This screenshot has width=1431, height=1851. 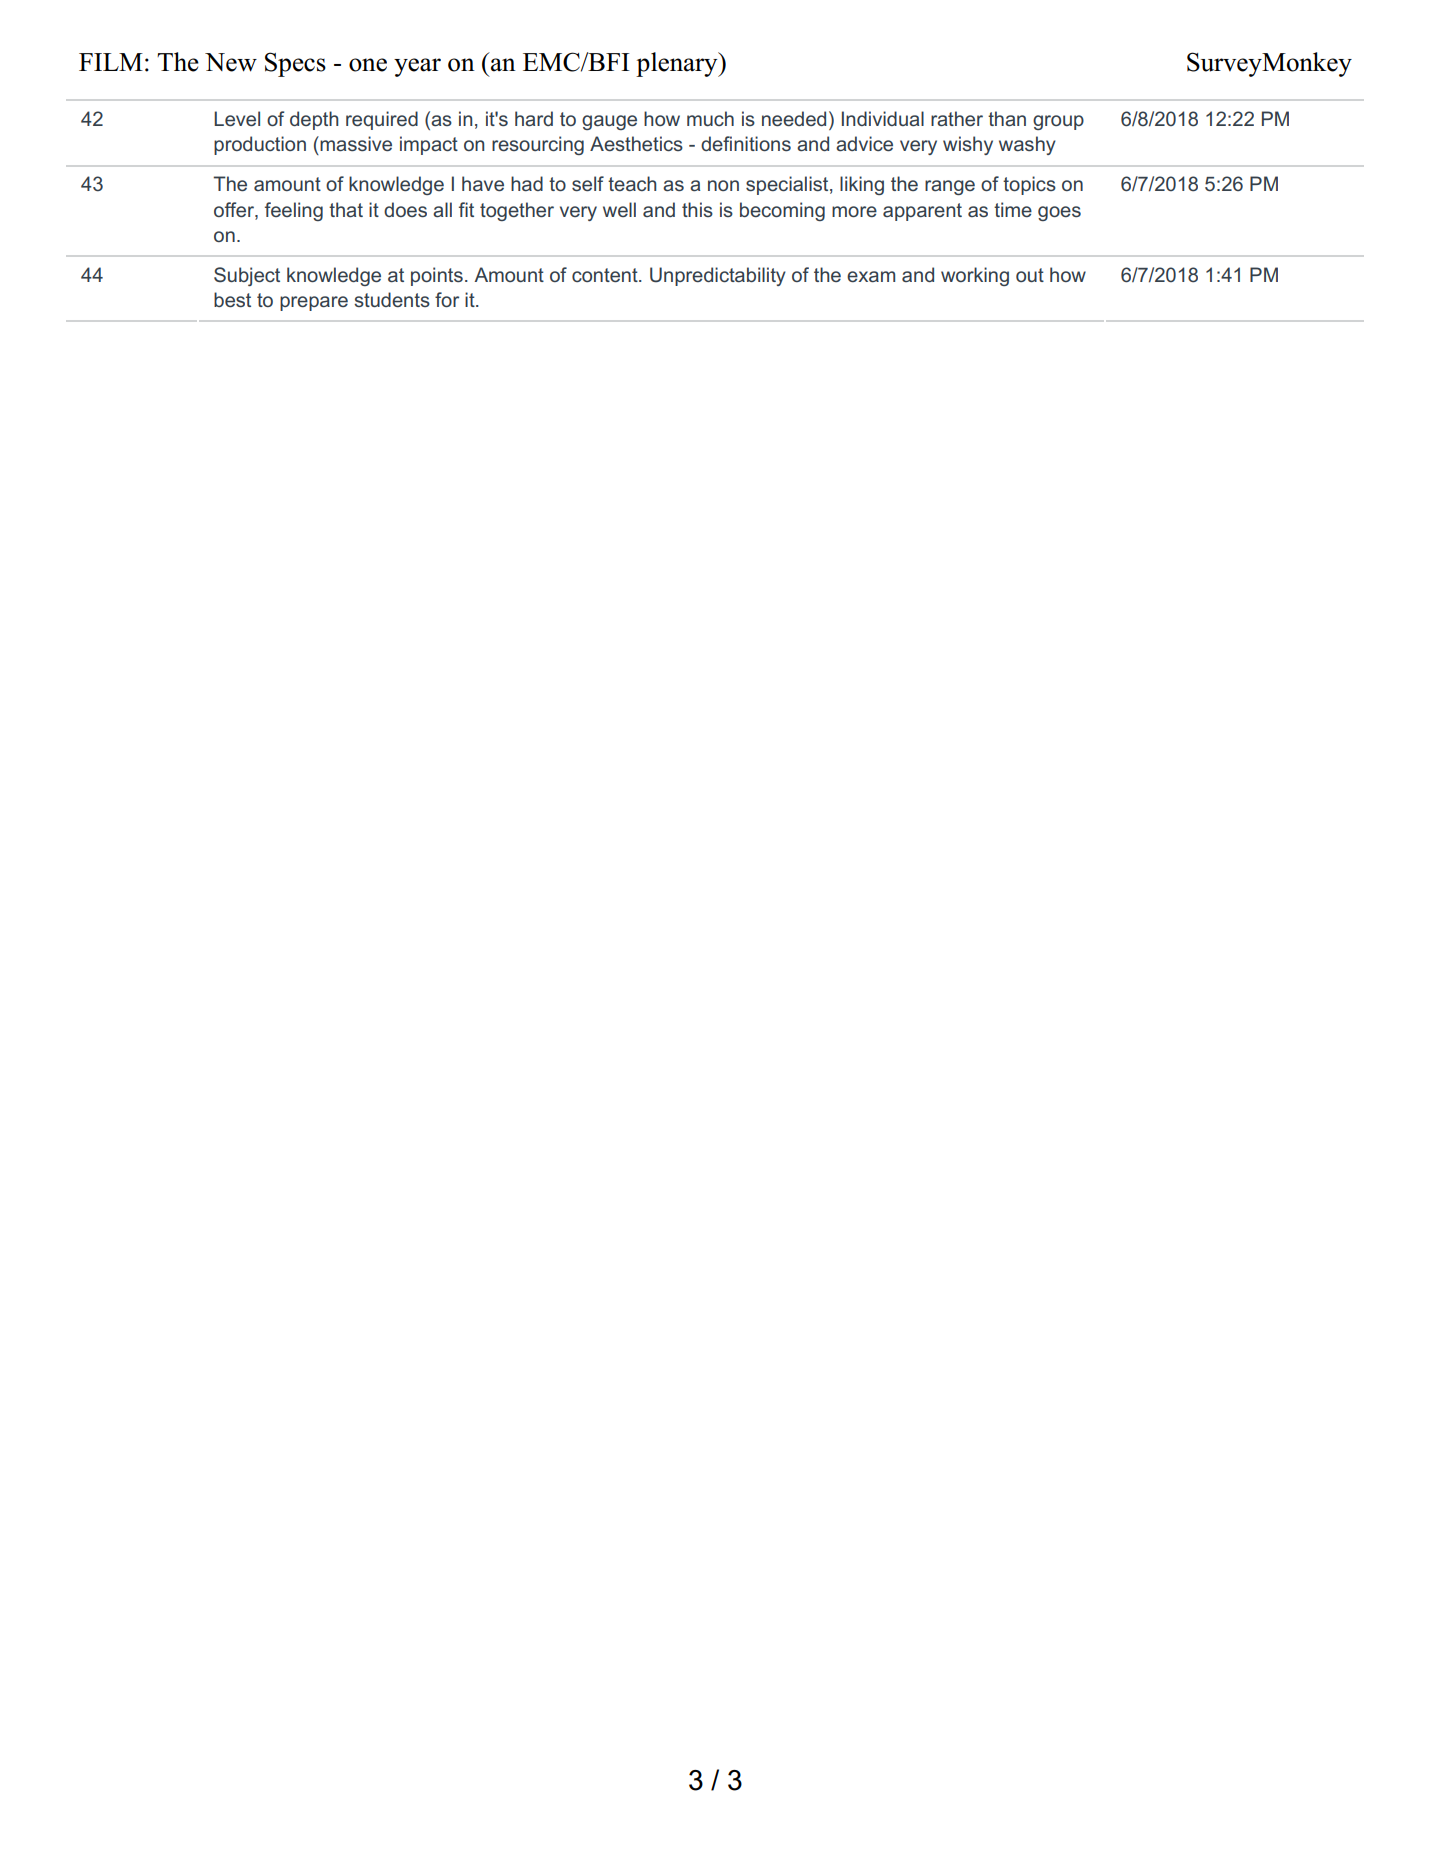 I want to click on plenary, so click(x=678, y=64).
